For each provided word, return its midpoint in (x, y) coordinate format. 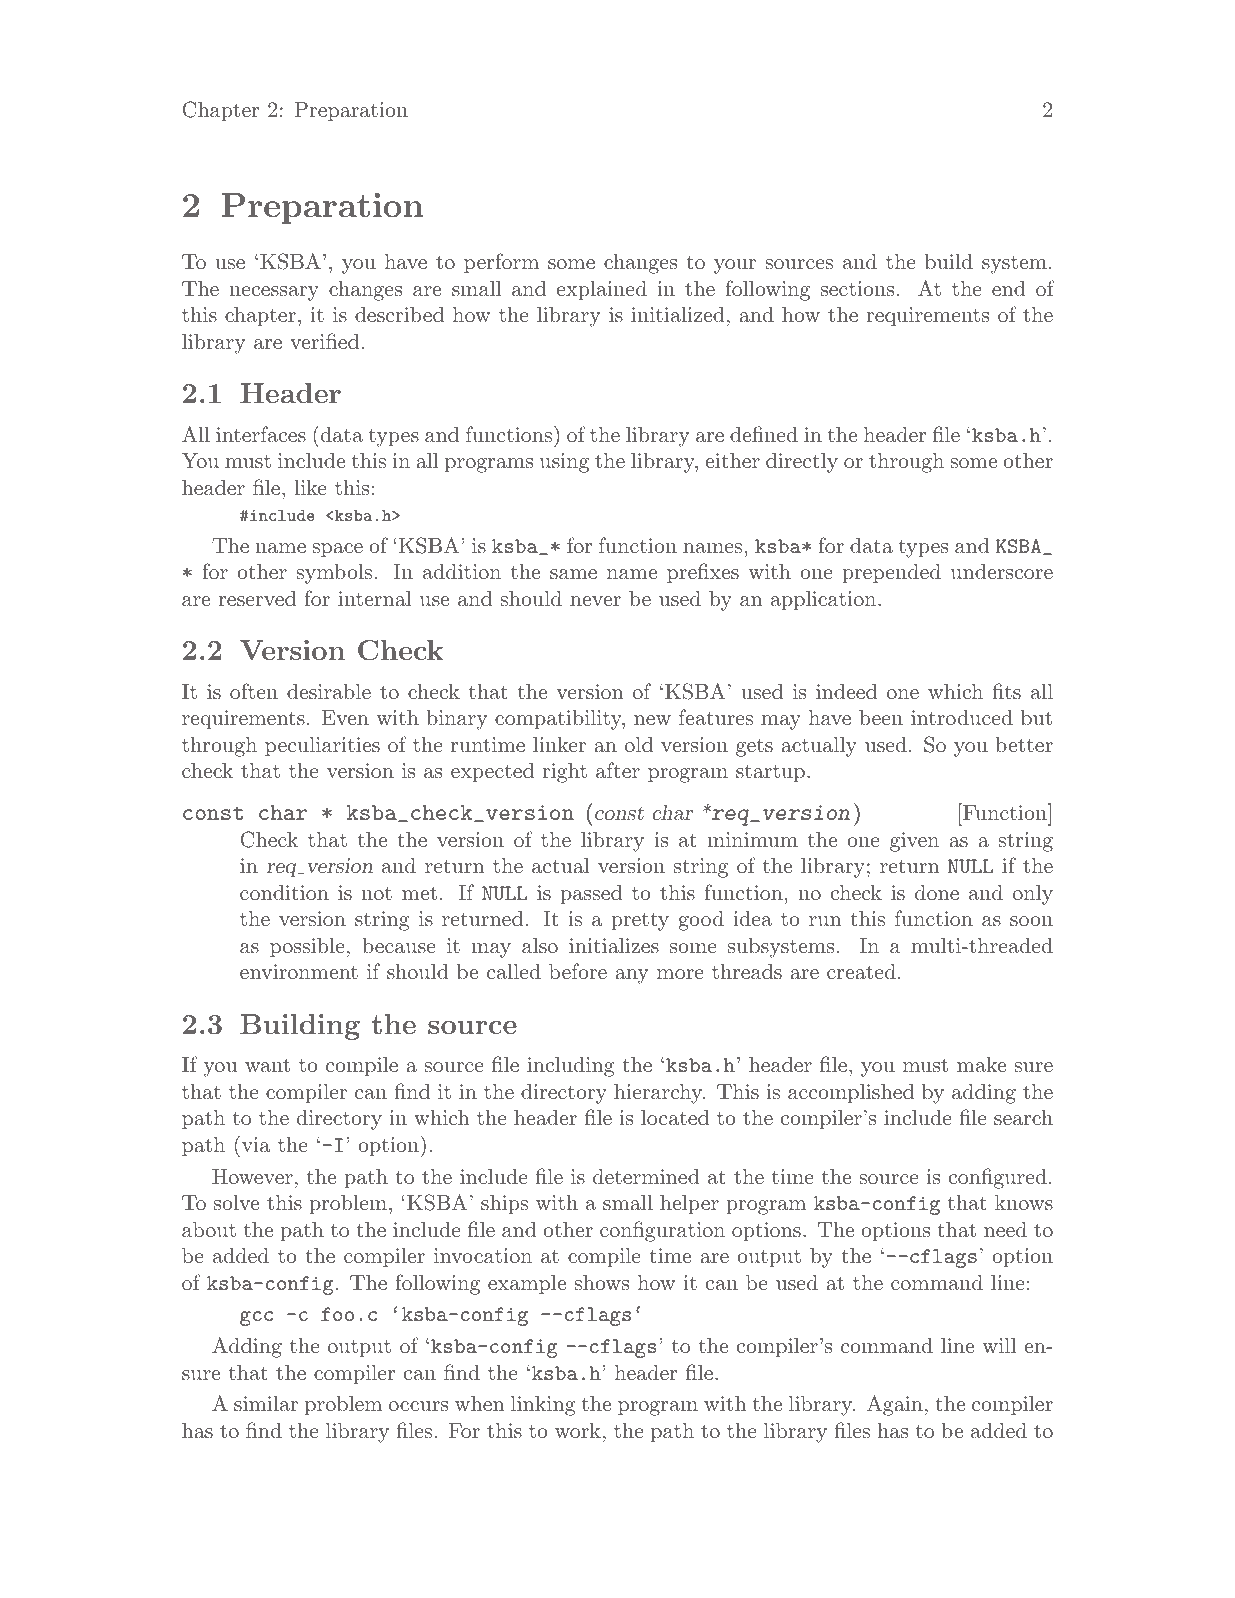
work (578, 1430)
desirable (329, 691)
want (267, 1065)
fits (1006, 691)
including (570, 1067)
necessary (274, 293)
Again (895, 1405)
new (652, 720)
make (981, 1064)
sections (857, 288)
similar (266, 1403)
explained (602, 291)
